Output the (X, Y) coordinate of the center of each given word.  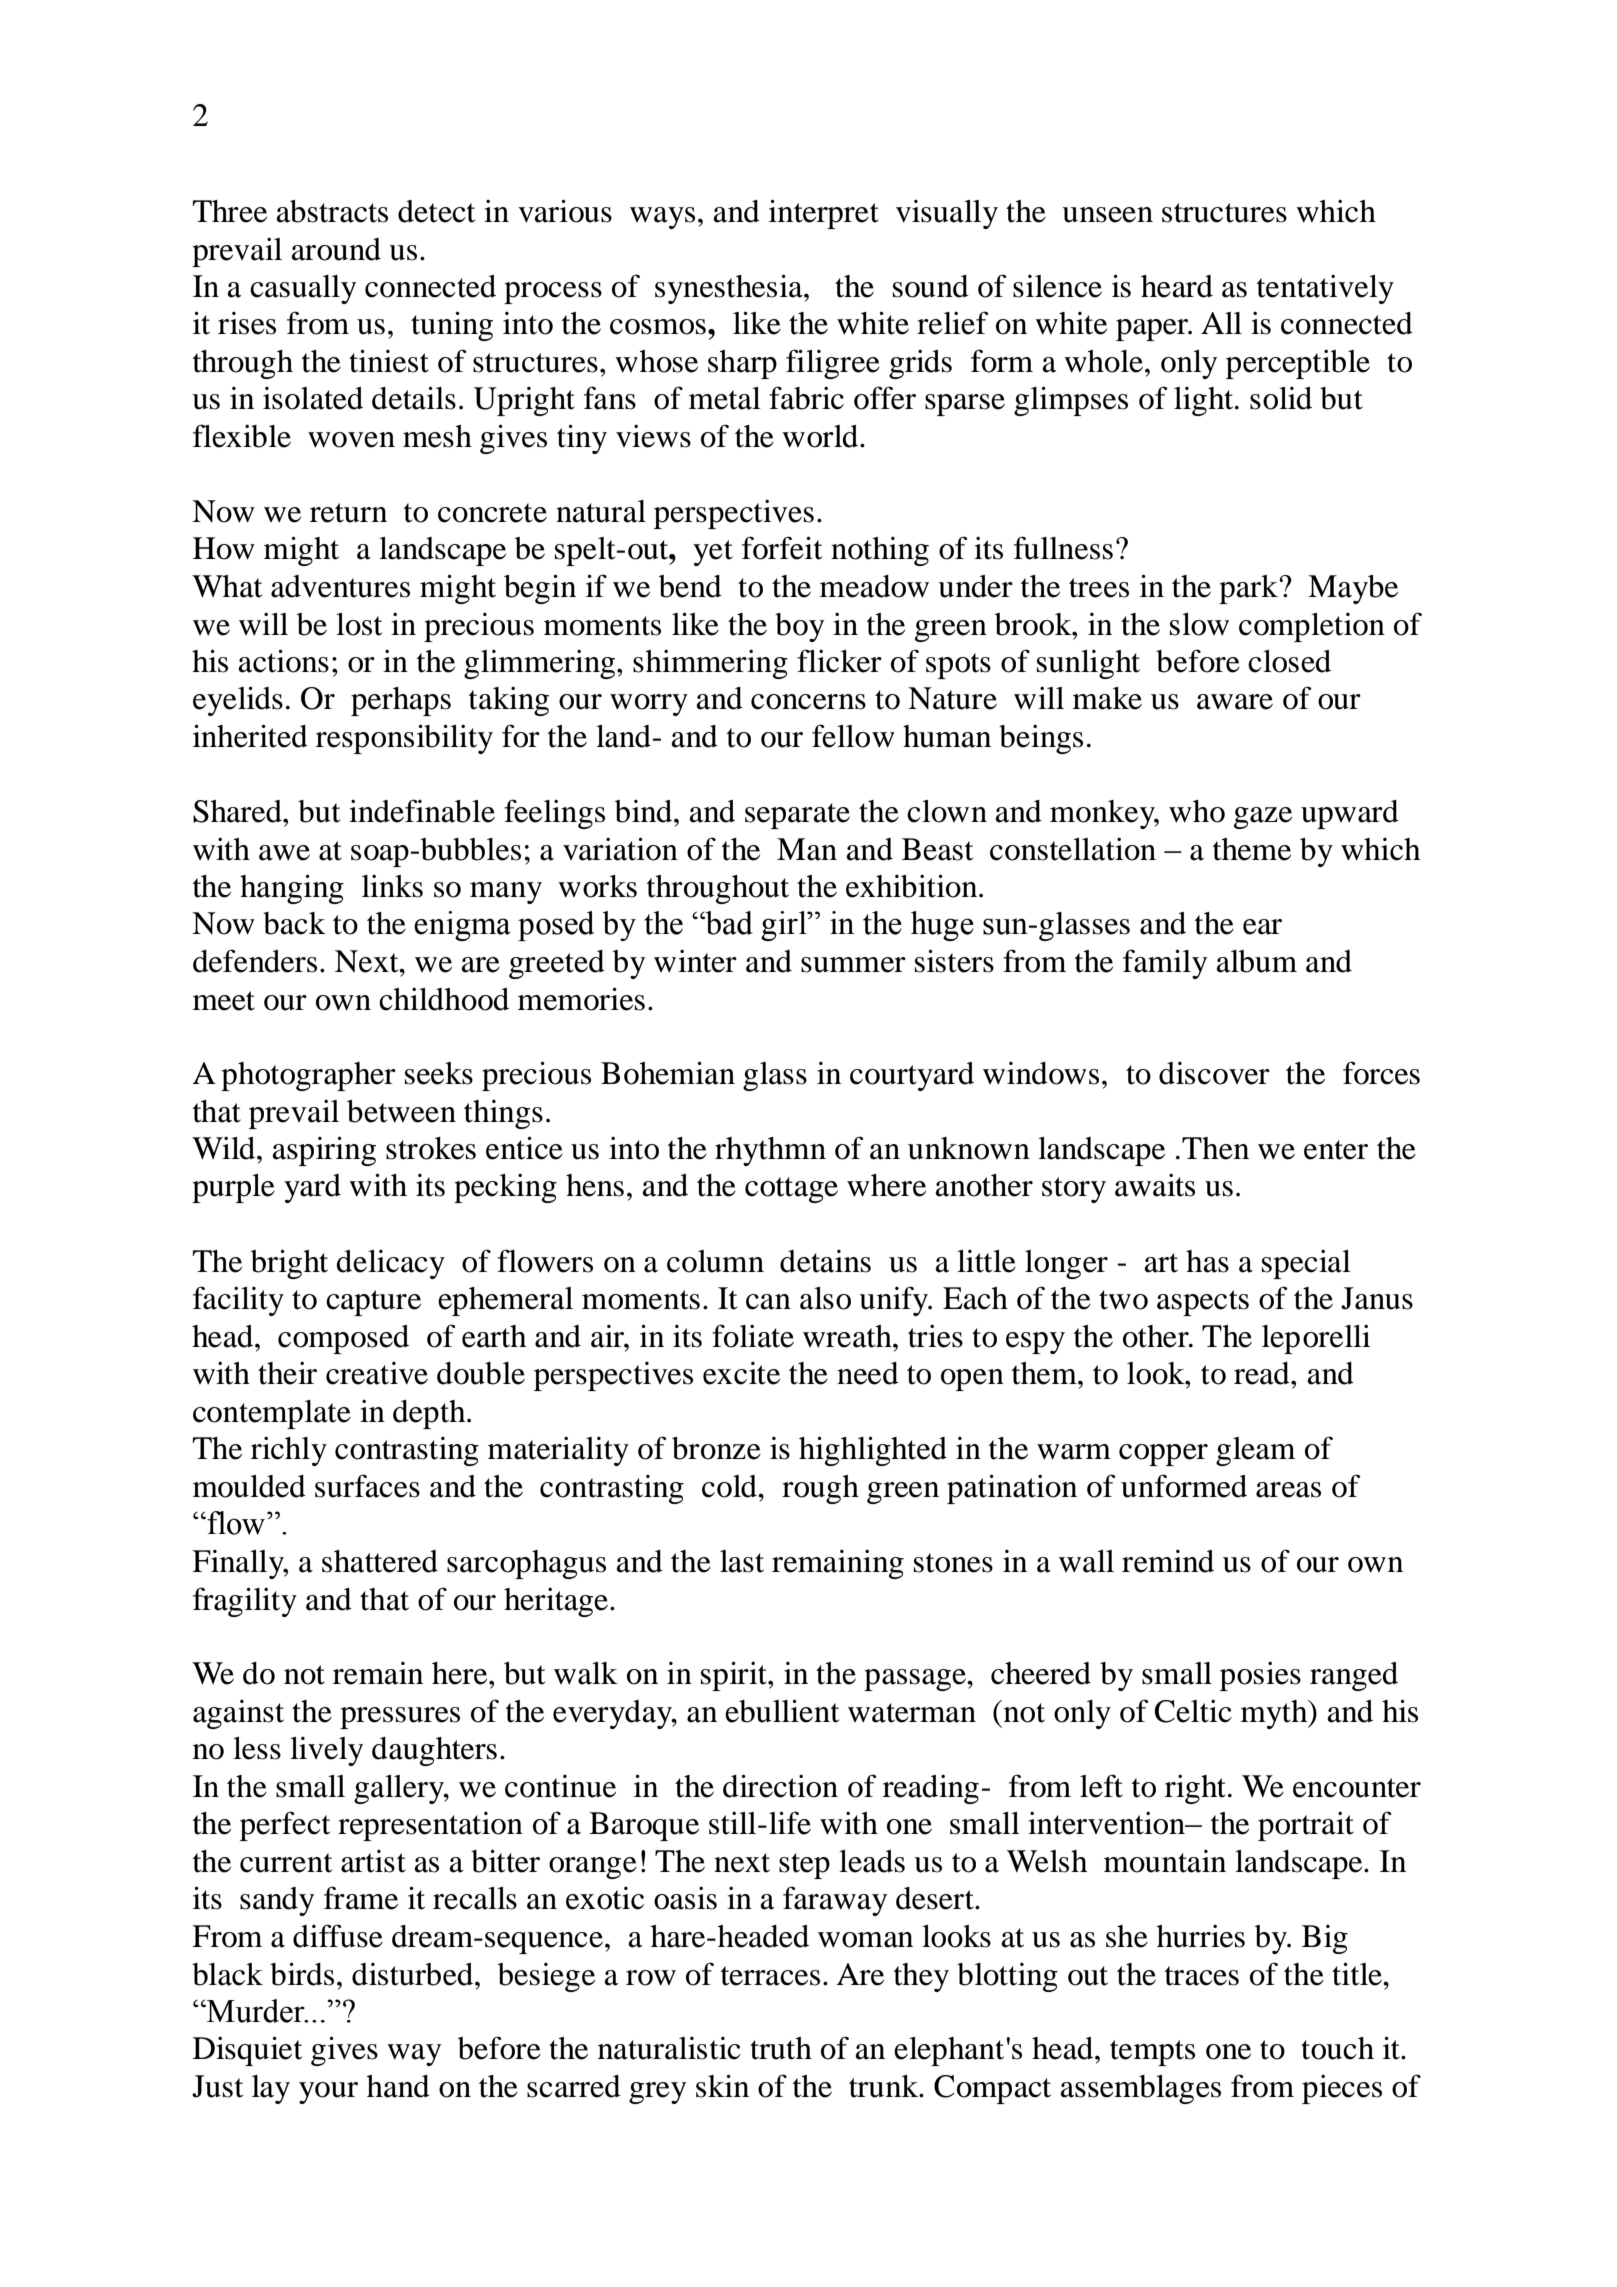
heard (1177, 286)
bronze (716, 1448)
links (392, 886)
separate (797, 816)
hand (398, 2086)
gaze (1263, 818)
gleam (1255, 1451)
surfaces (367, 1486)
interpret (824, 214)
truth (781, 2048)
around (336, 249)
